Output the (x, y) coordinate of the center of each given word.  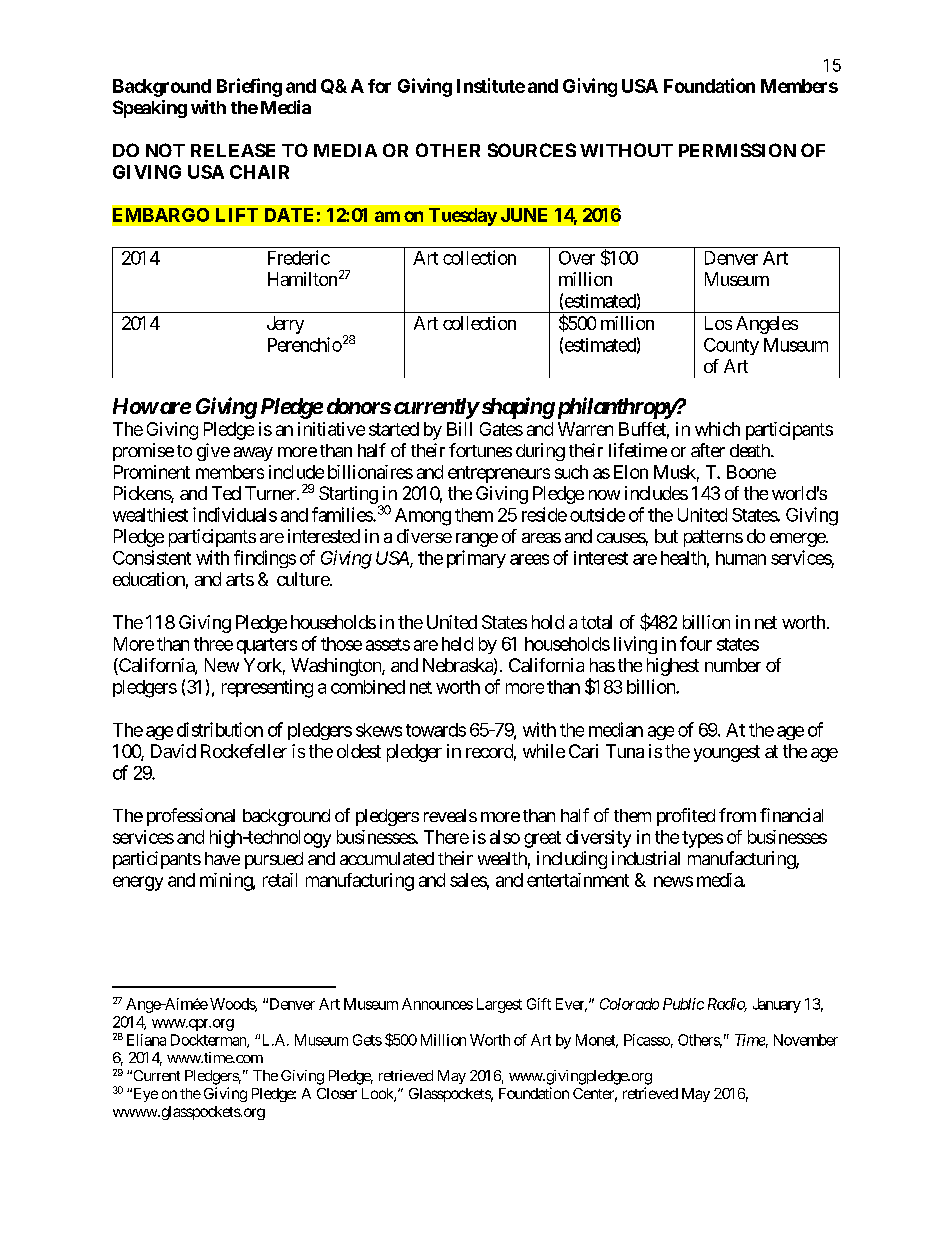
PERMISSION (737, 150)
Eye (144, 1095)
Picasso (647, 1040)
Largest (499, 1005)
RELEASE (233, 150)
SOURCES (532, 150)
